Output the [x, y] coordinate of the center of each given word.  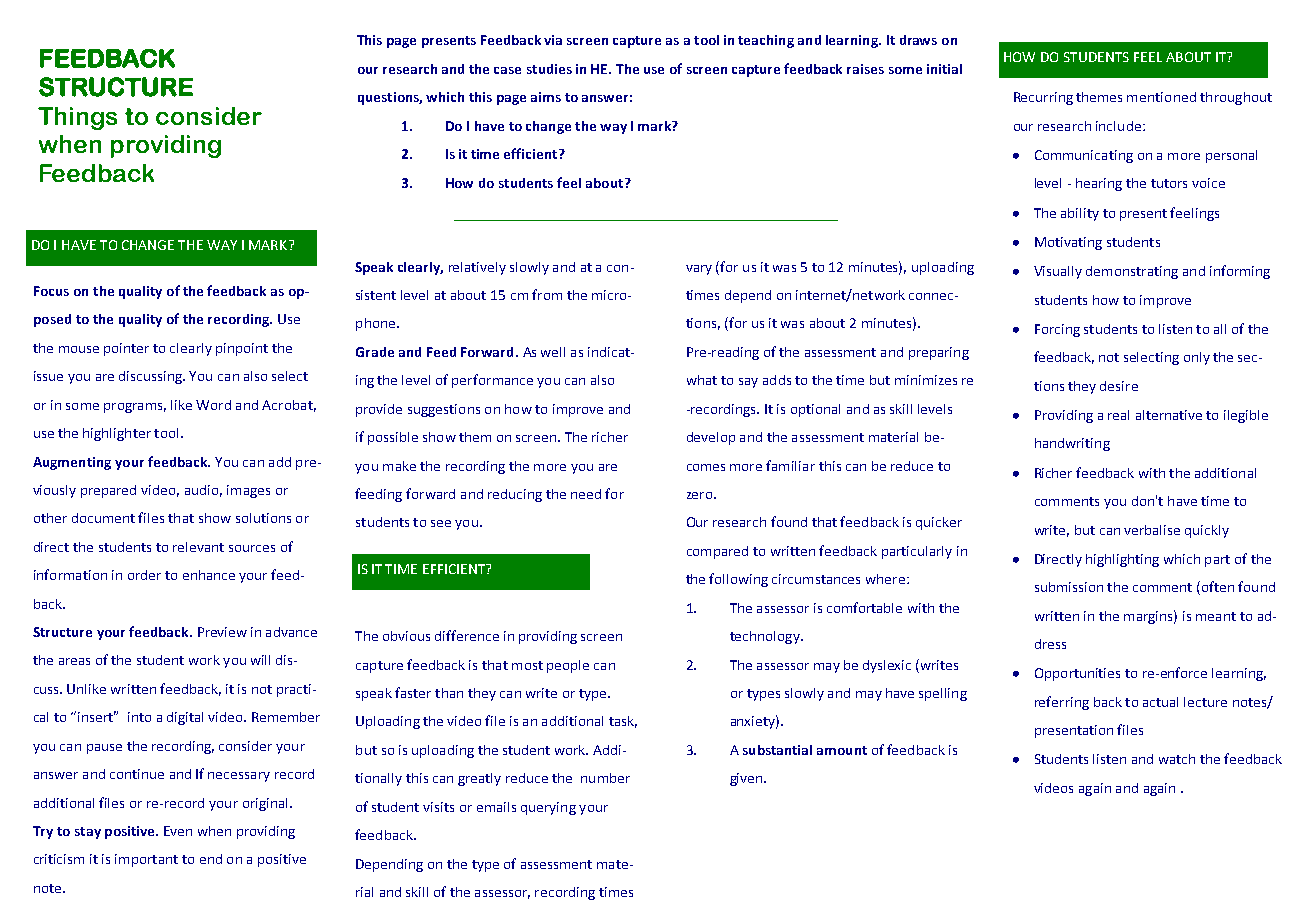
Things [77, 118]
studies [549, 69]
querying [548, 808]
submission [1069, 587]
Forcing [1057, 330]
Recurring [1043, 98]
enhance [209, 575]
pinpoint [242, 349]
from [547, 294]
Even [178, 831]
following [738, 580]
